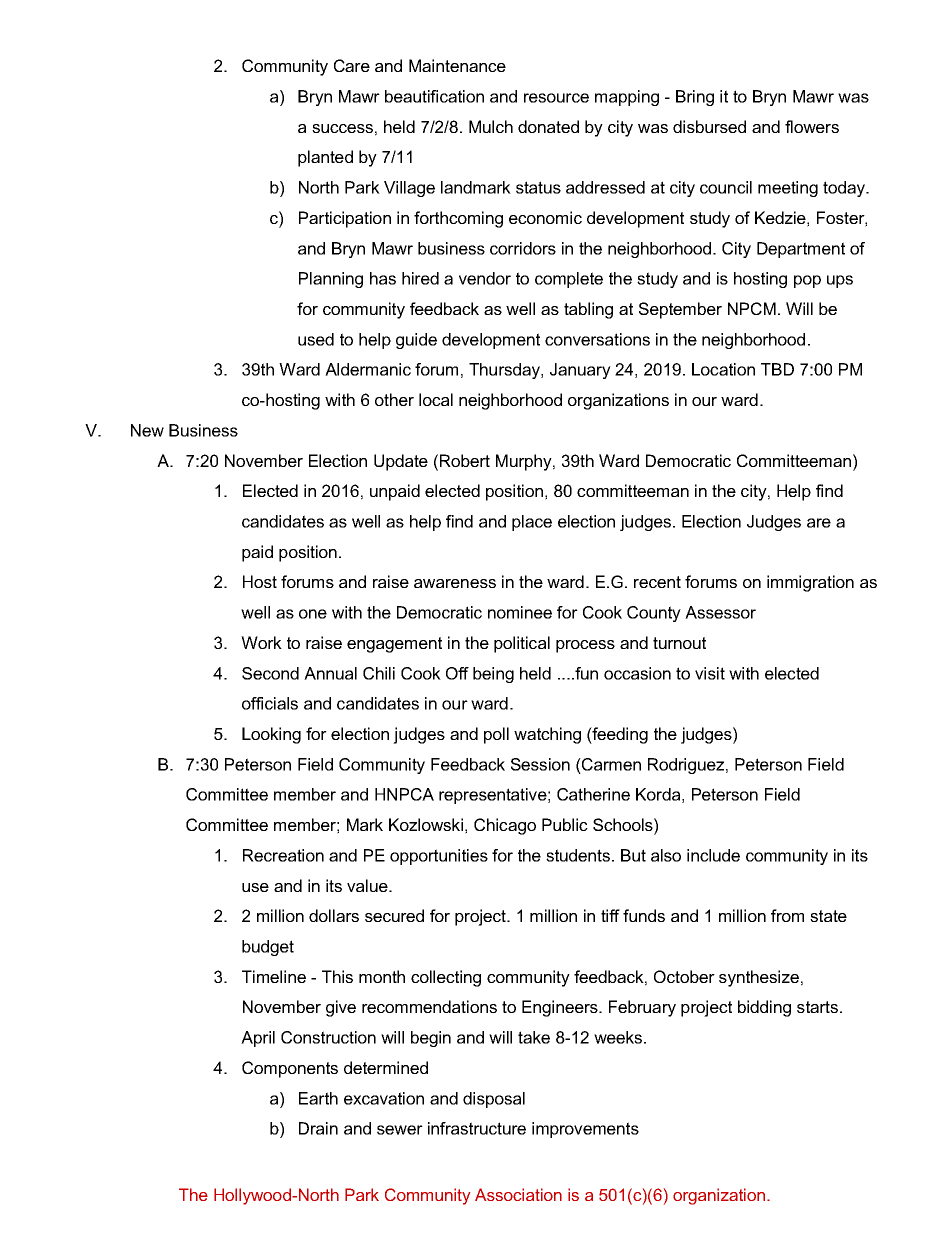 Image resolution: width=952 pixels, height=1233 pixels. What do you see at coordinates (505, 826) in the page?
I see `Chicago` at bounding box center [505, 826].
